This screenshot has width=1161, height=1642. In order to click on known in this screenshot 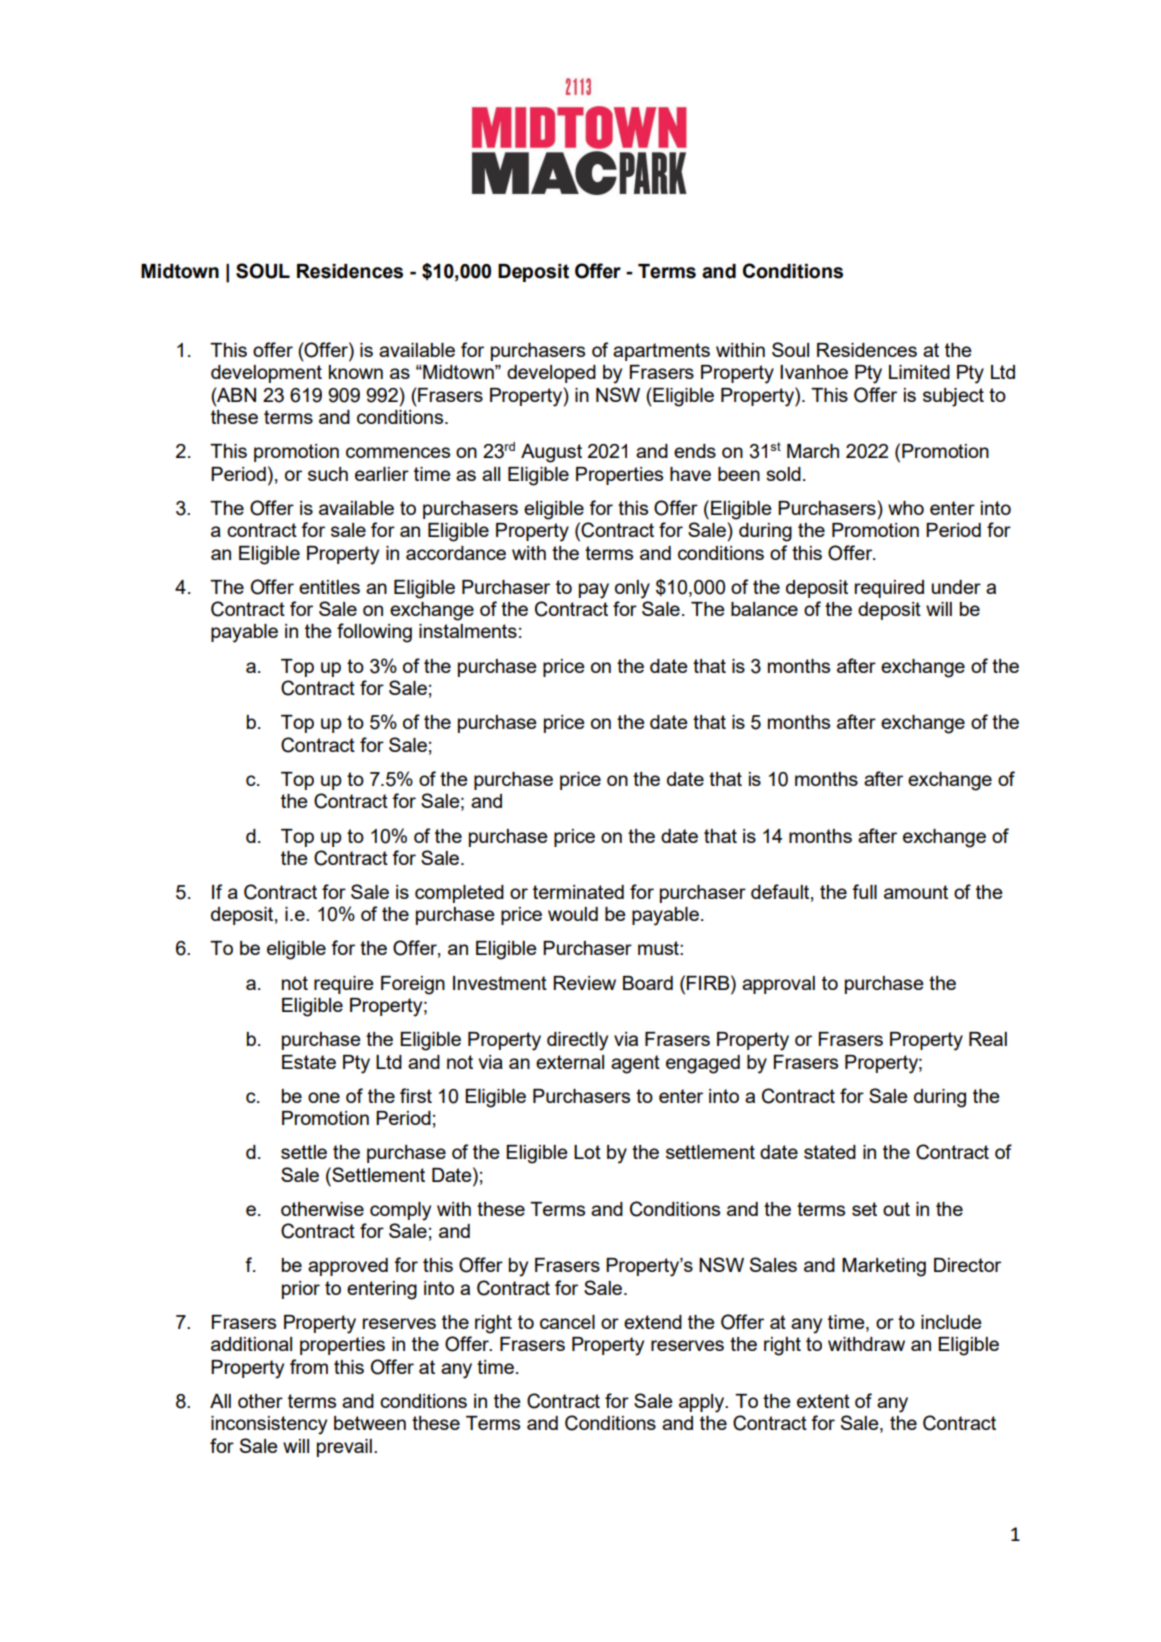, I will do `click(356, 372)`.
